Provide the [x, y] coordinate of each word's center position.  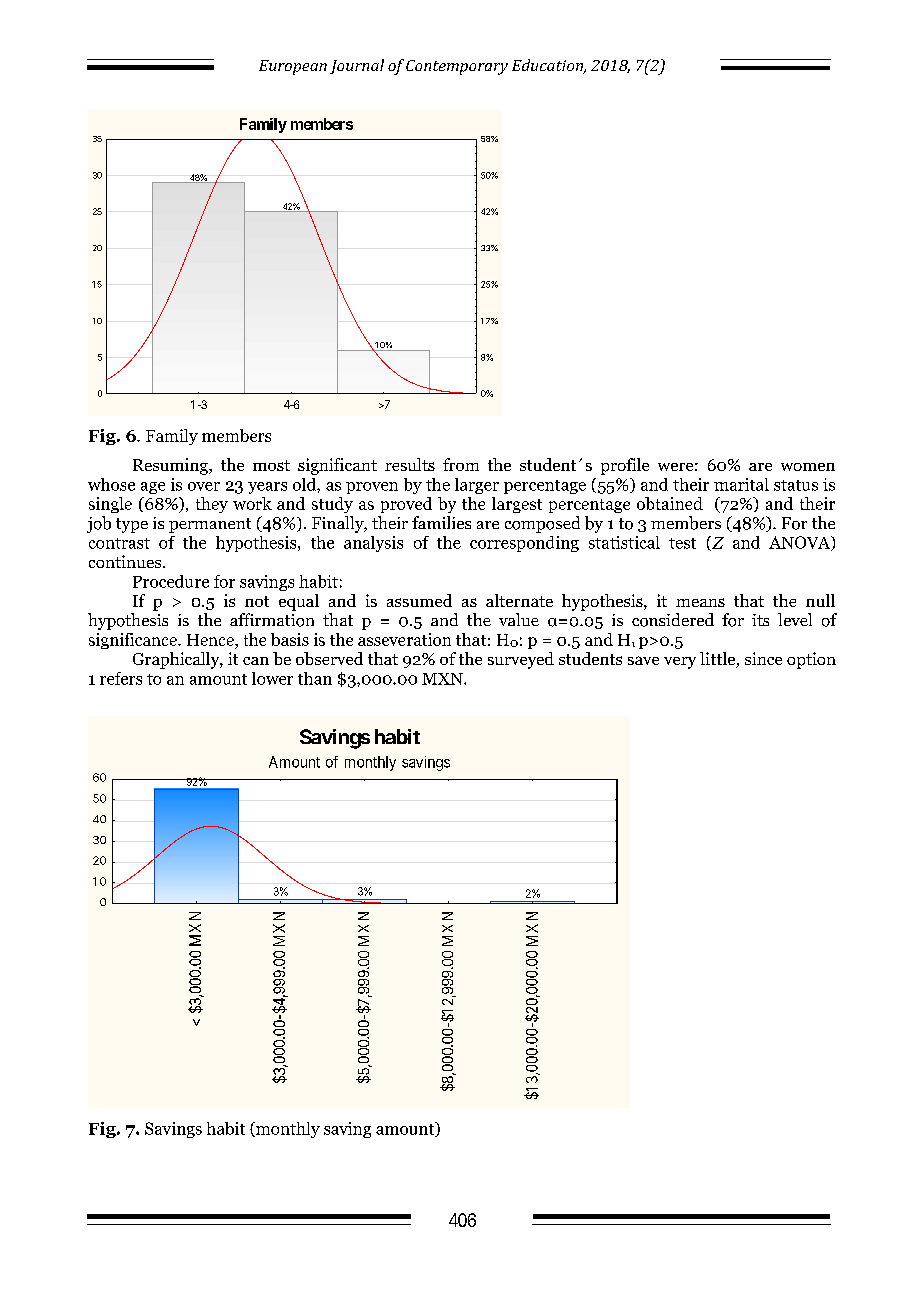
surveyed [521, 660]
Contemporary [457, 67]
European [293, 67]
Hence [211, 640]
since [763, 658]
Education [548, 66]
